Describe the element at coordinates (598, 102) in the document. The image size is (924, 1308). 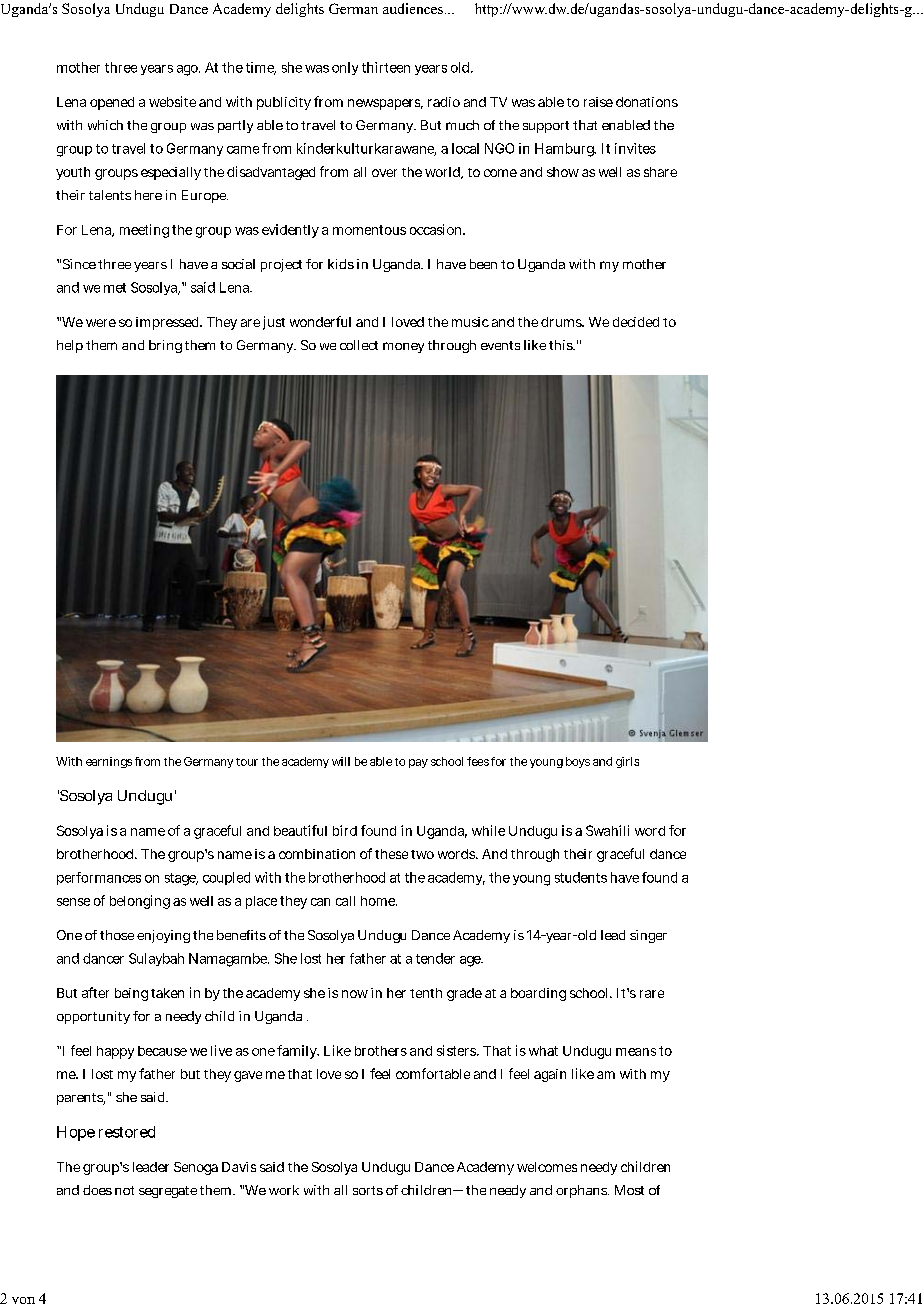
I see `raise` at that location.
